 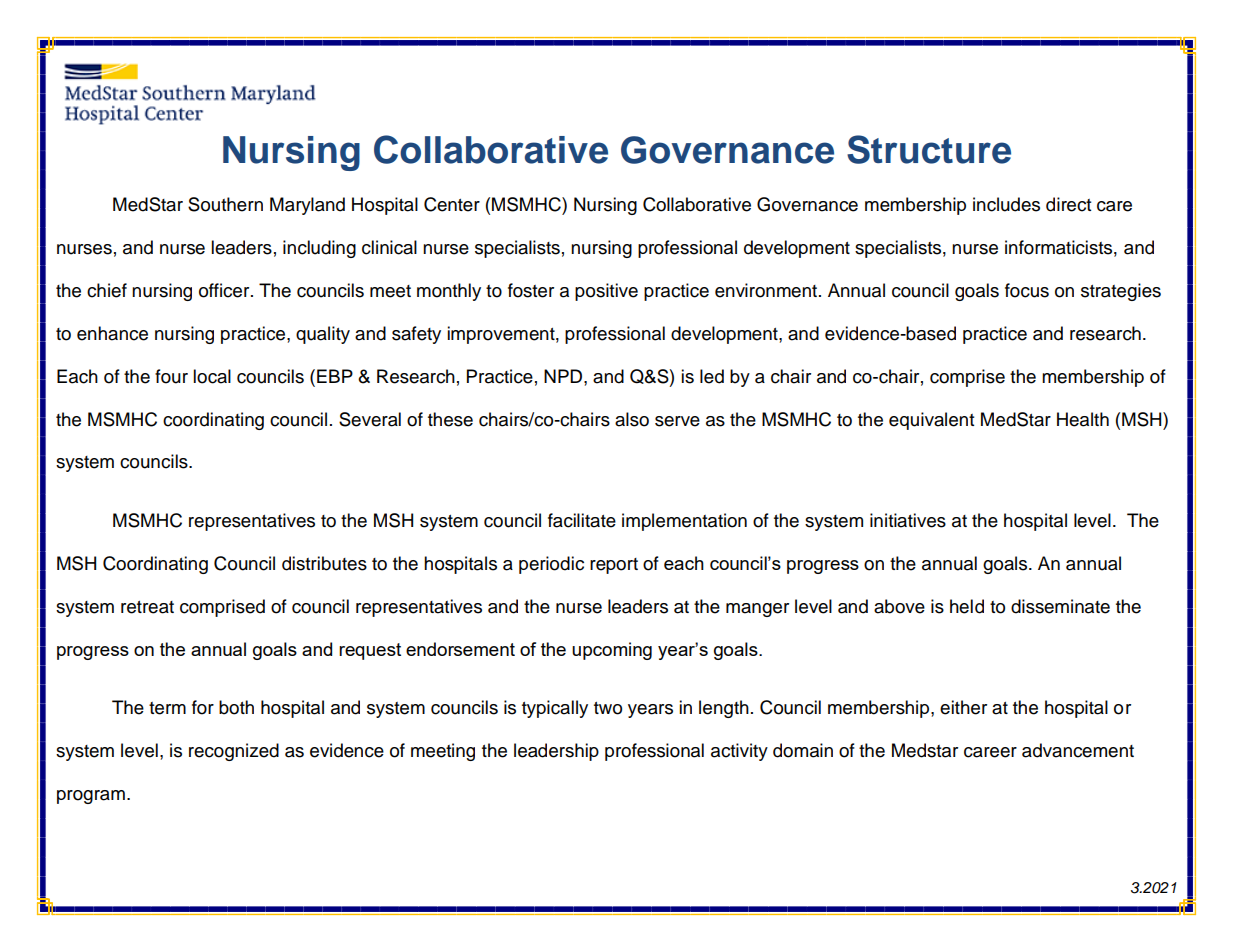 What do you see at coordinates (908, 520) in the page?
I see `initiatives` at bounding box center [908, 520].
